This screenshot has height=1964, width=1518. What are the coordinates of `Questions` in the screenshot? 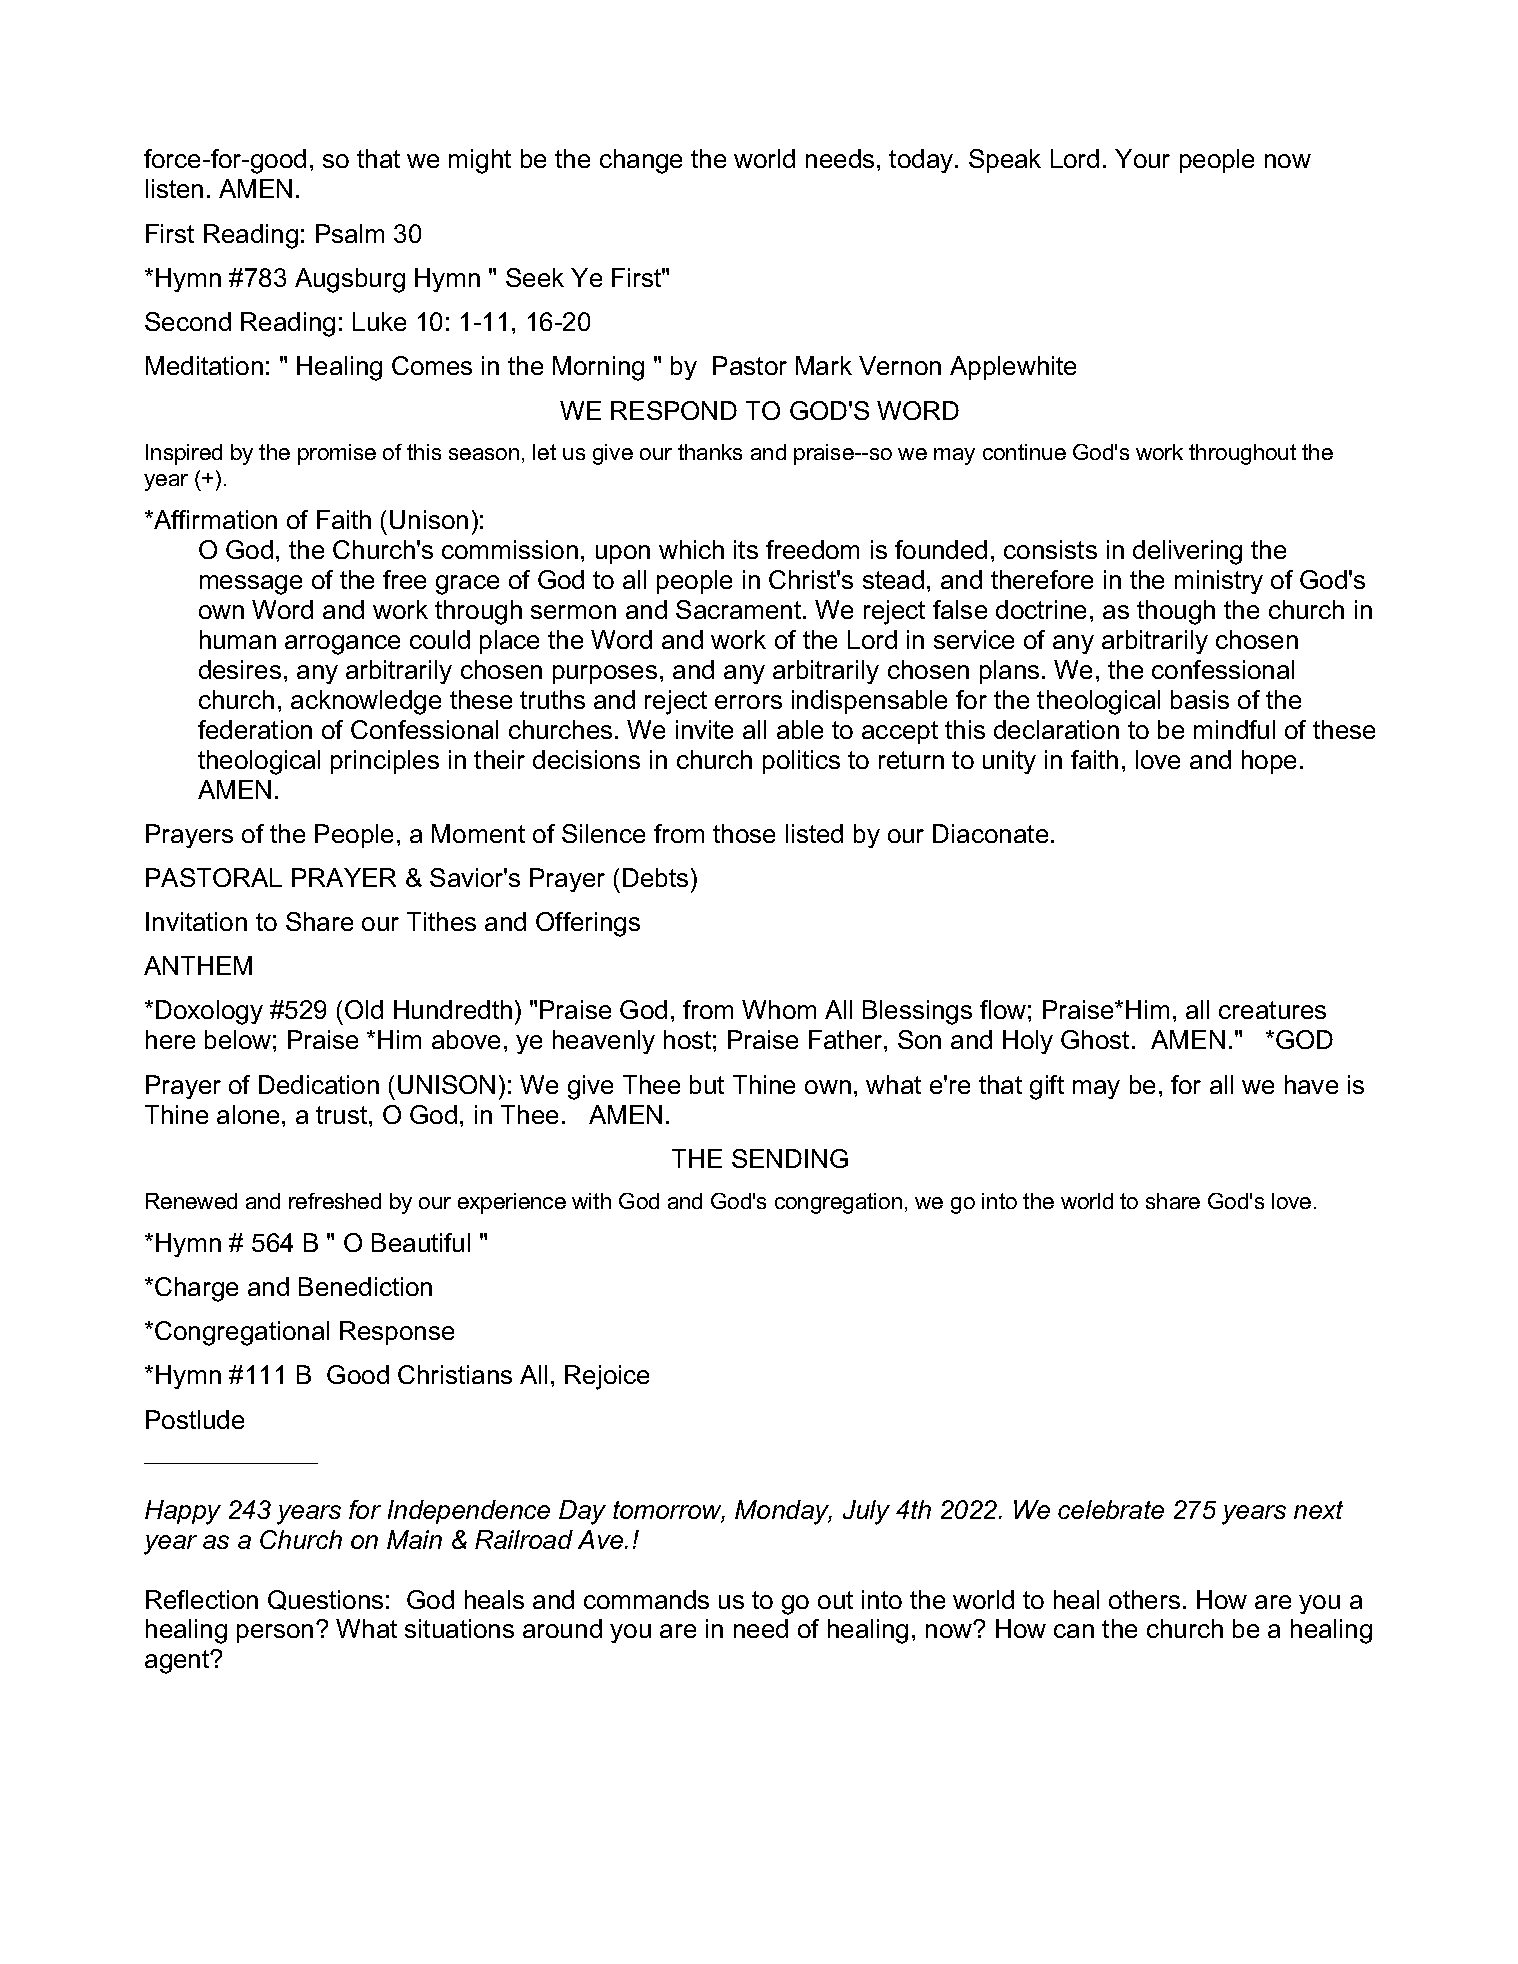 It's located at (325, 1600).
